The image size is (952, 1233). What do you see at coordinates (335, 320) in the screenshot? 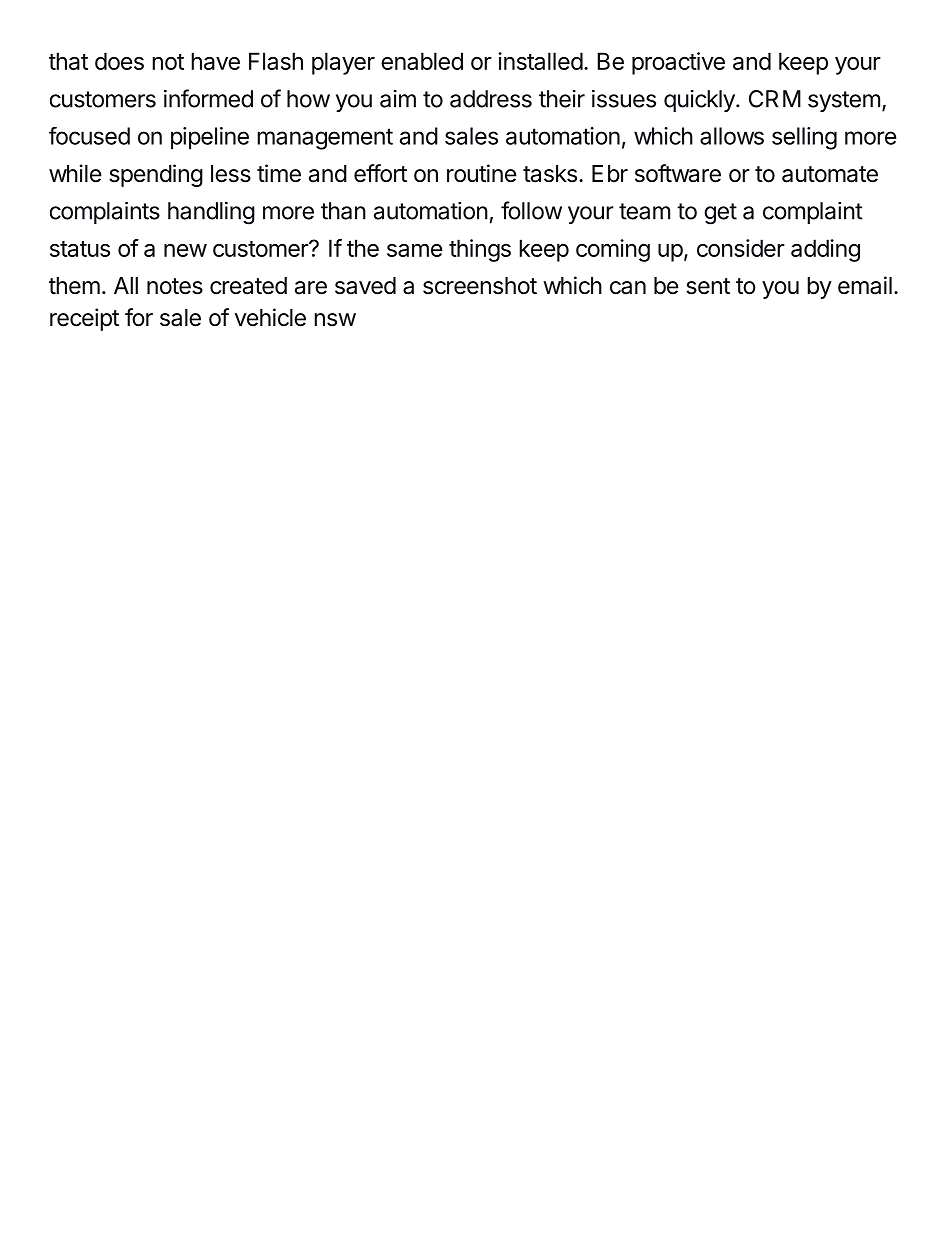
I see `nsw` at bounding box center [335, 320].
